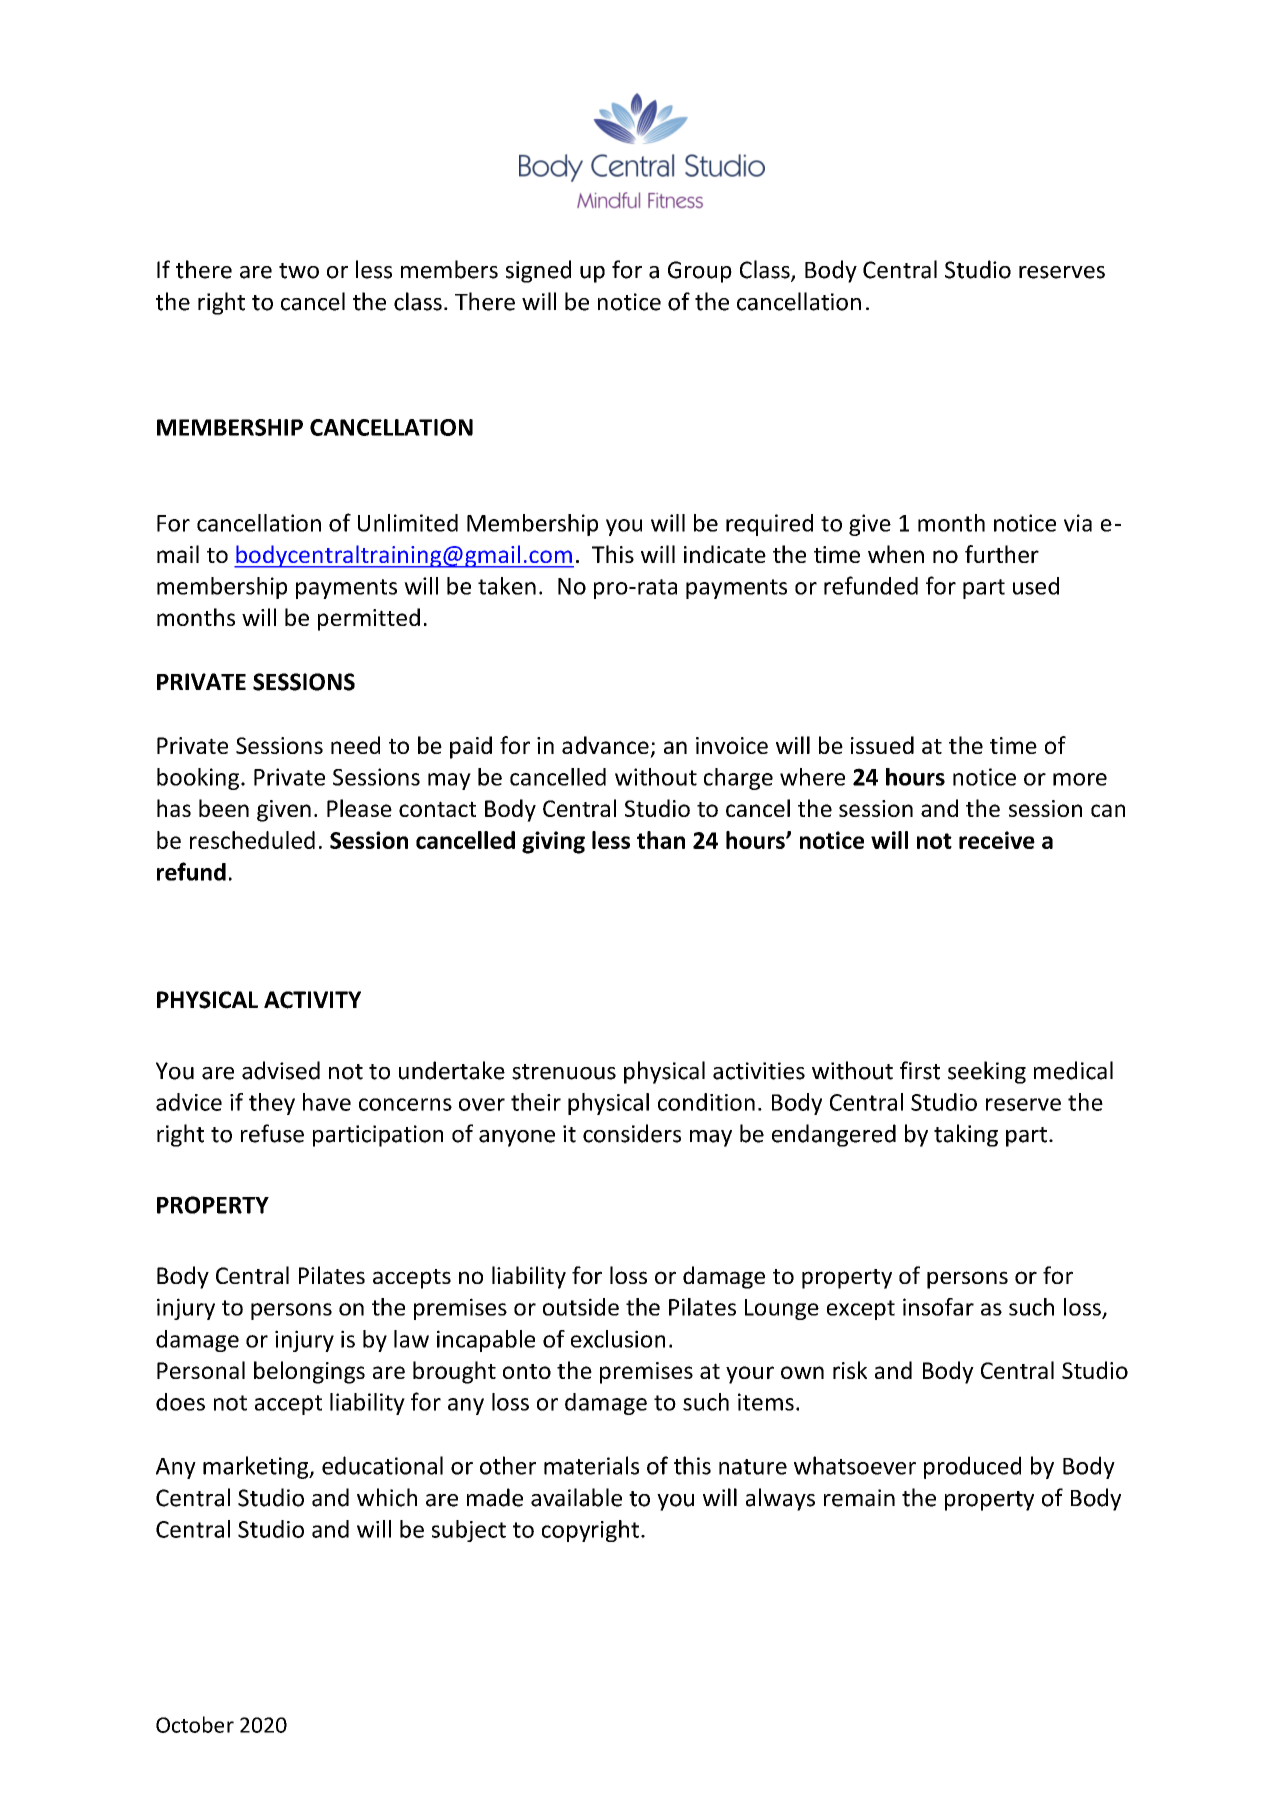 This page has width=1284, height=1815. What do you see at coordinates (700, 272) in the page?
I see `Group` at bounding box center [700, 272].
